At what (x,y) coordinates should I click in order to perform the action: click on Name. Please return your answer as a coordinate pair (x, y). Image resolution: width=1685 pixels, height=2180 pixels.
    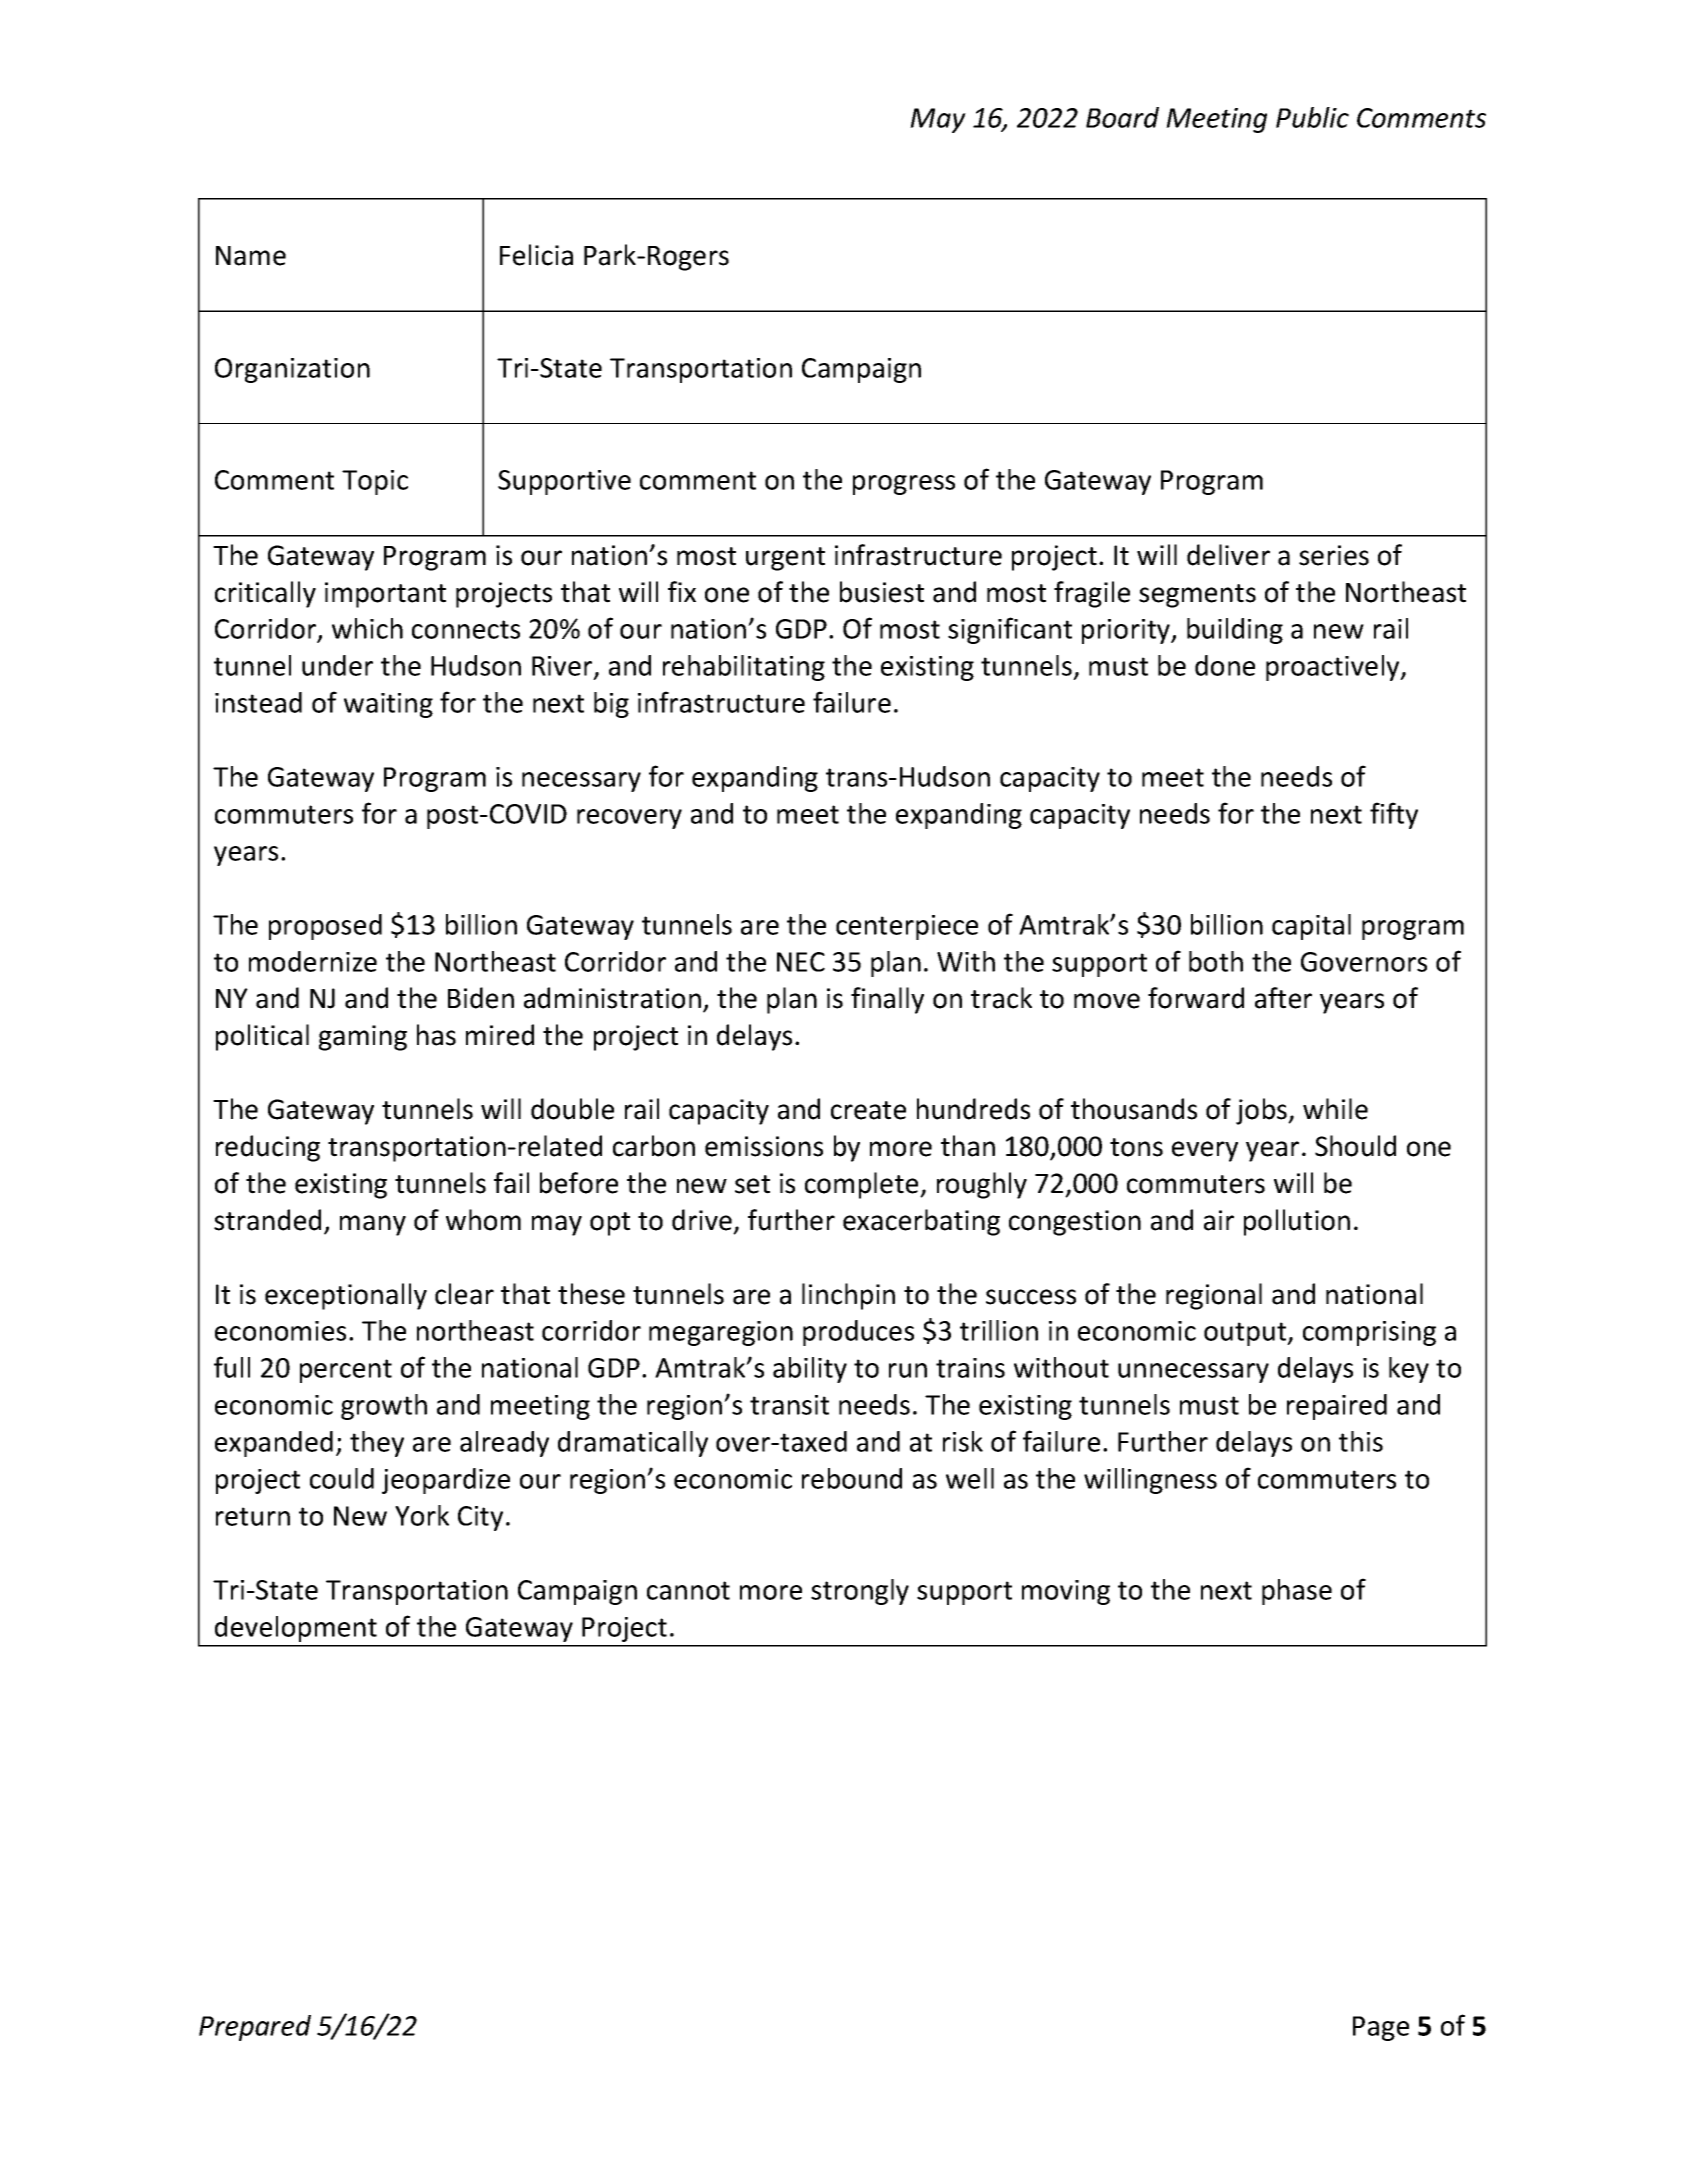
    Looking at the image, I should click on (251, 256).
